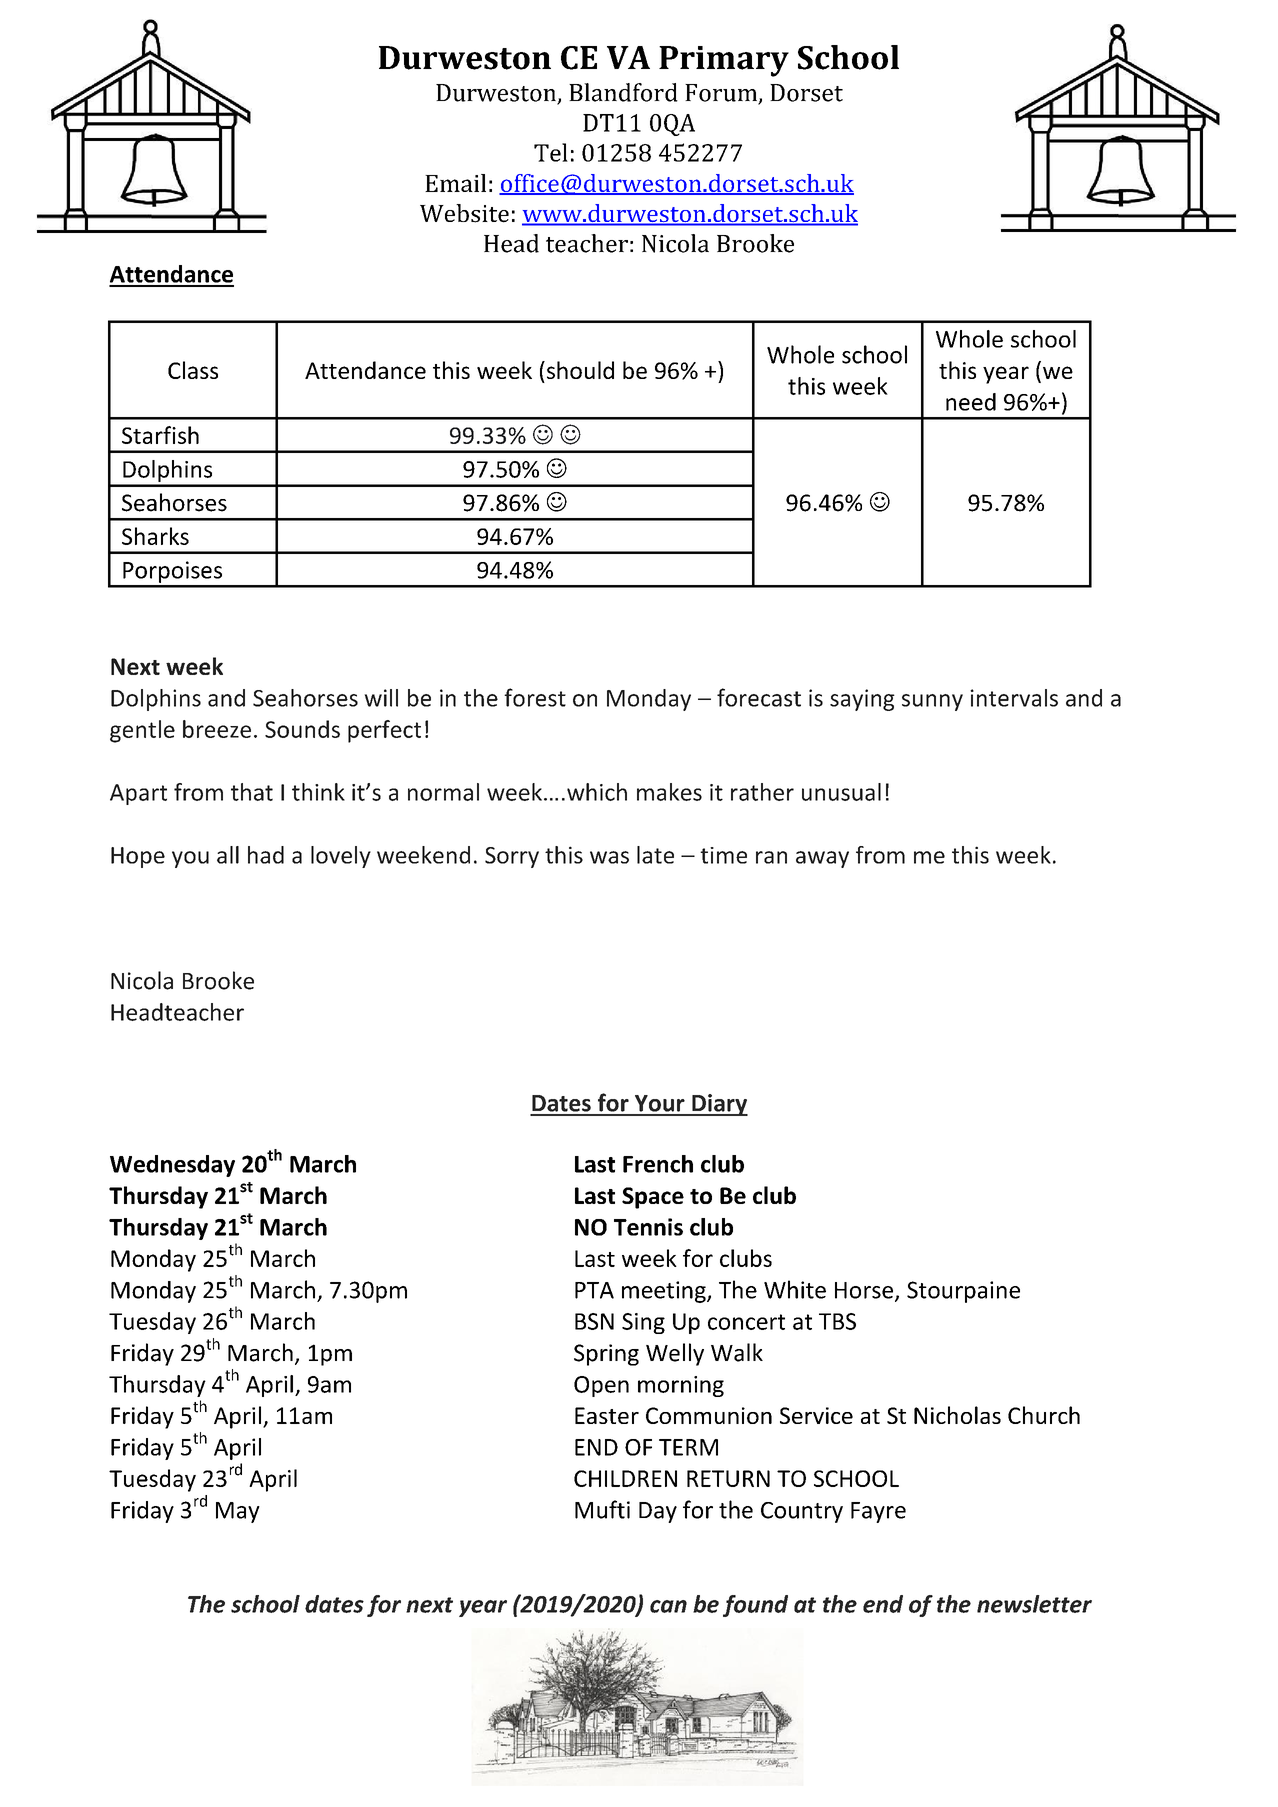  Describe the element at coordinates (238, 1512) in the page. I see `May` at that location.
